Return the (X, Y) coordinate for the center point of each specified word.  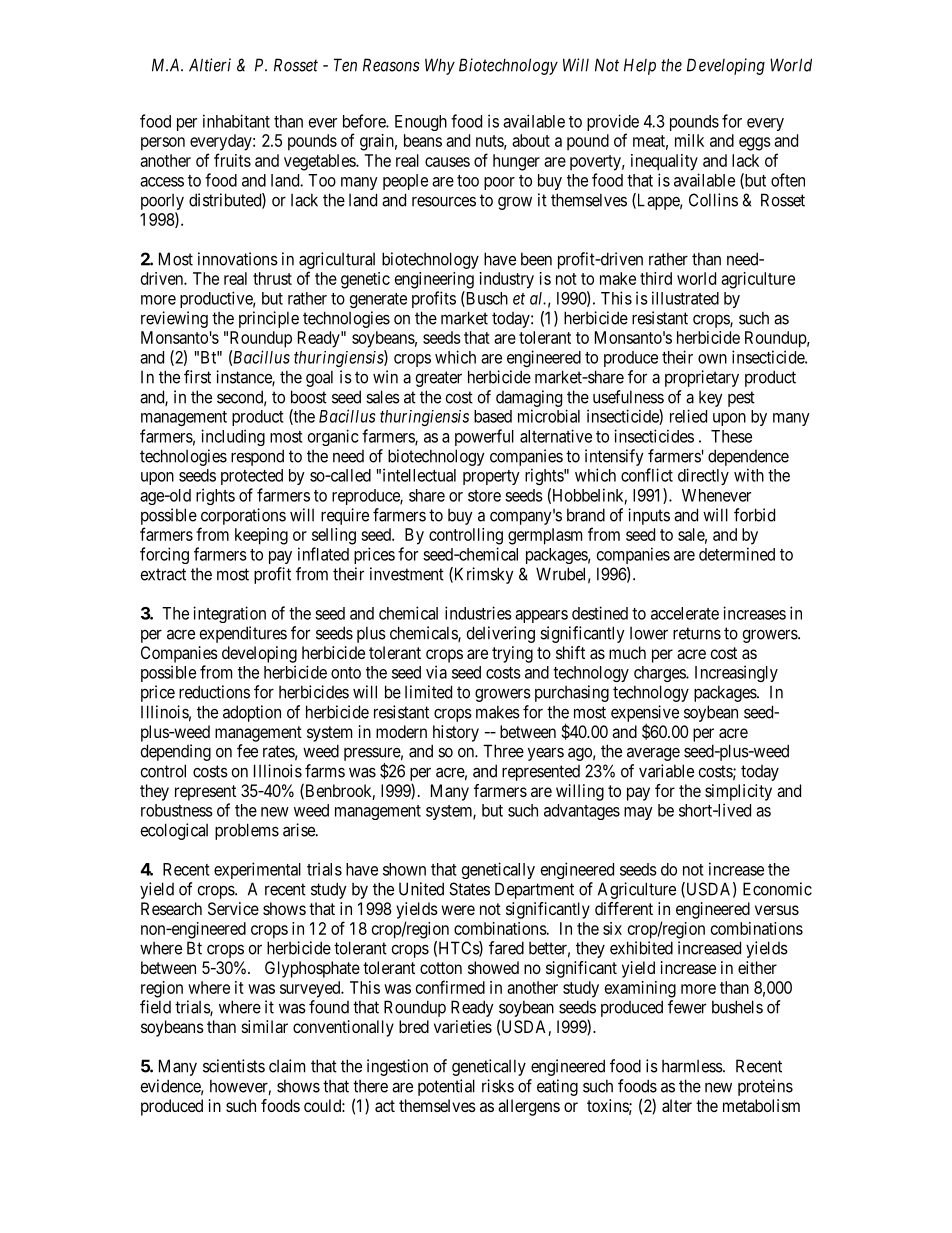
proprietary (702, 378)
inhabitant (236, 121)
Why (440, 66)
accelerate (685, 613)
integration (229, 614)
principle (269, 319)
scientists (234, 1066)
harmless (692, 1066)
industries (478, 613)
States (469, 889)
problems (247, 831)
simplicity (738, 792)
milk (689, 140)
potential (446, 1087)
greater (439, 379)
